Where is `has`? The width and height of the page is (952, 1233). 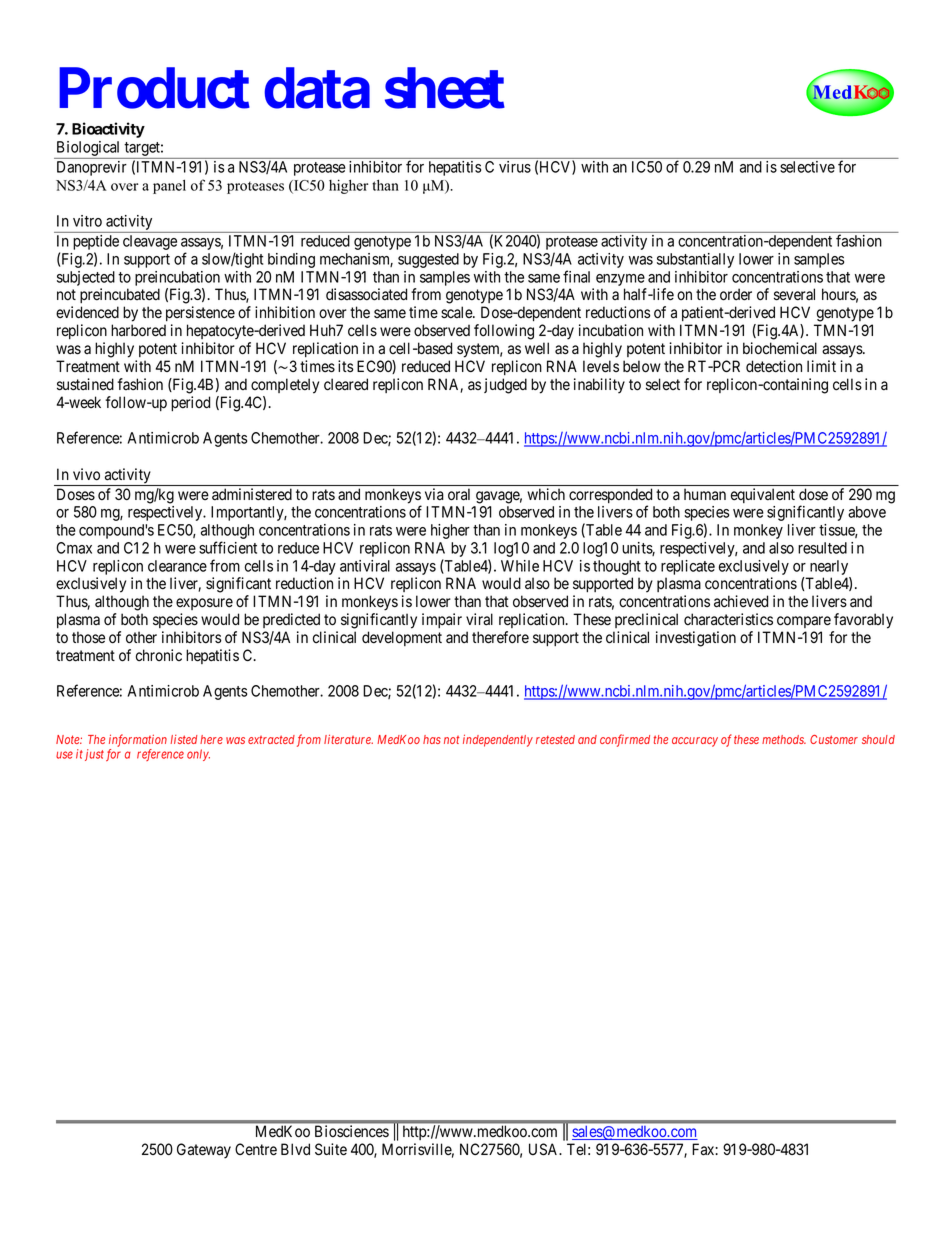
has is located at coordinates (432, 739).
